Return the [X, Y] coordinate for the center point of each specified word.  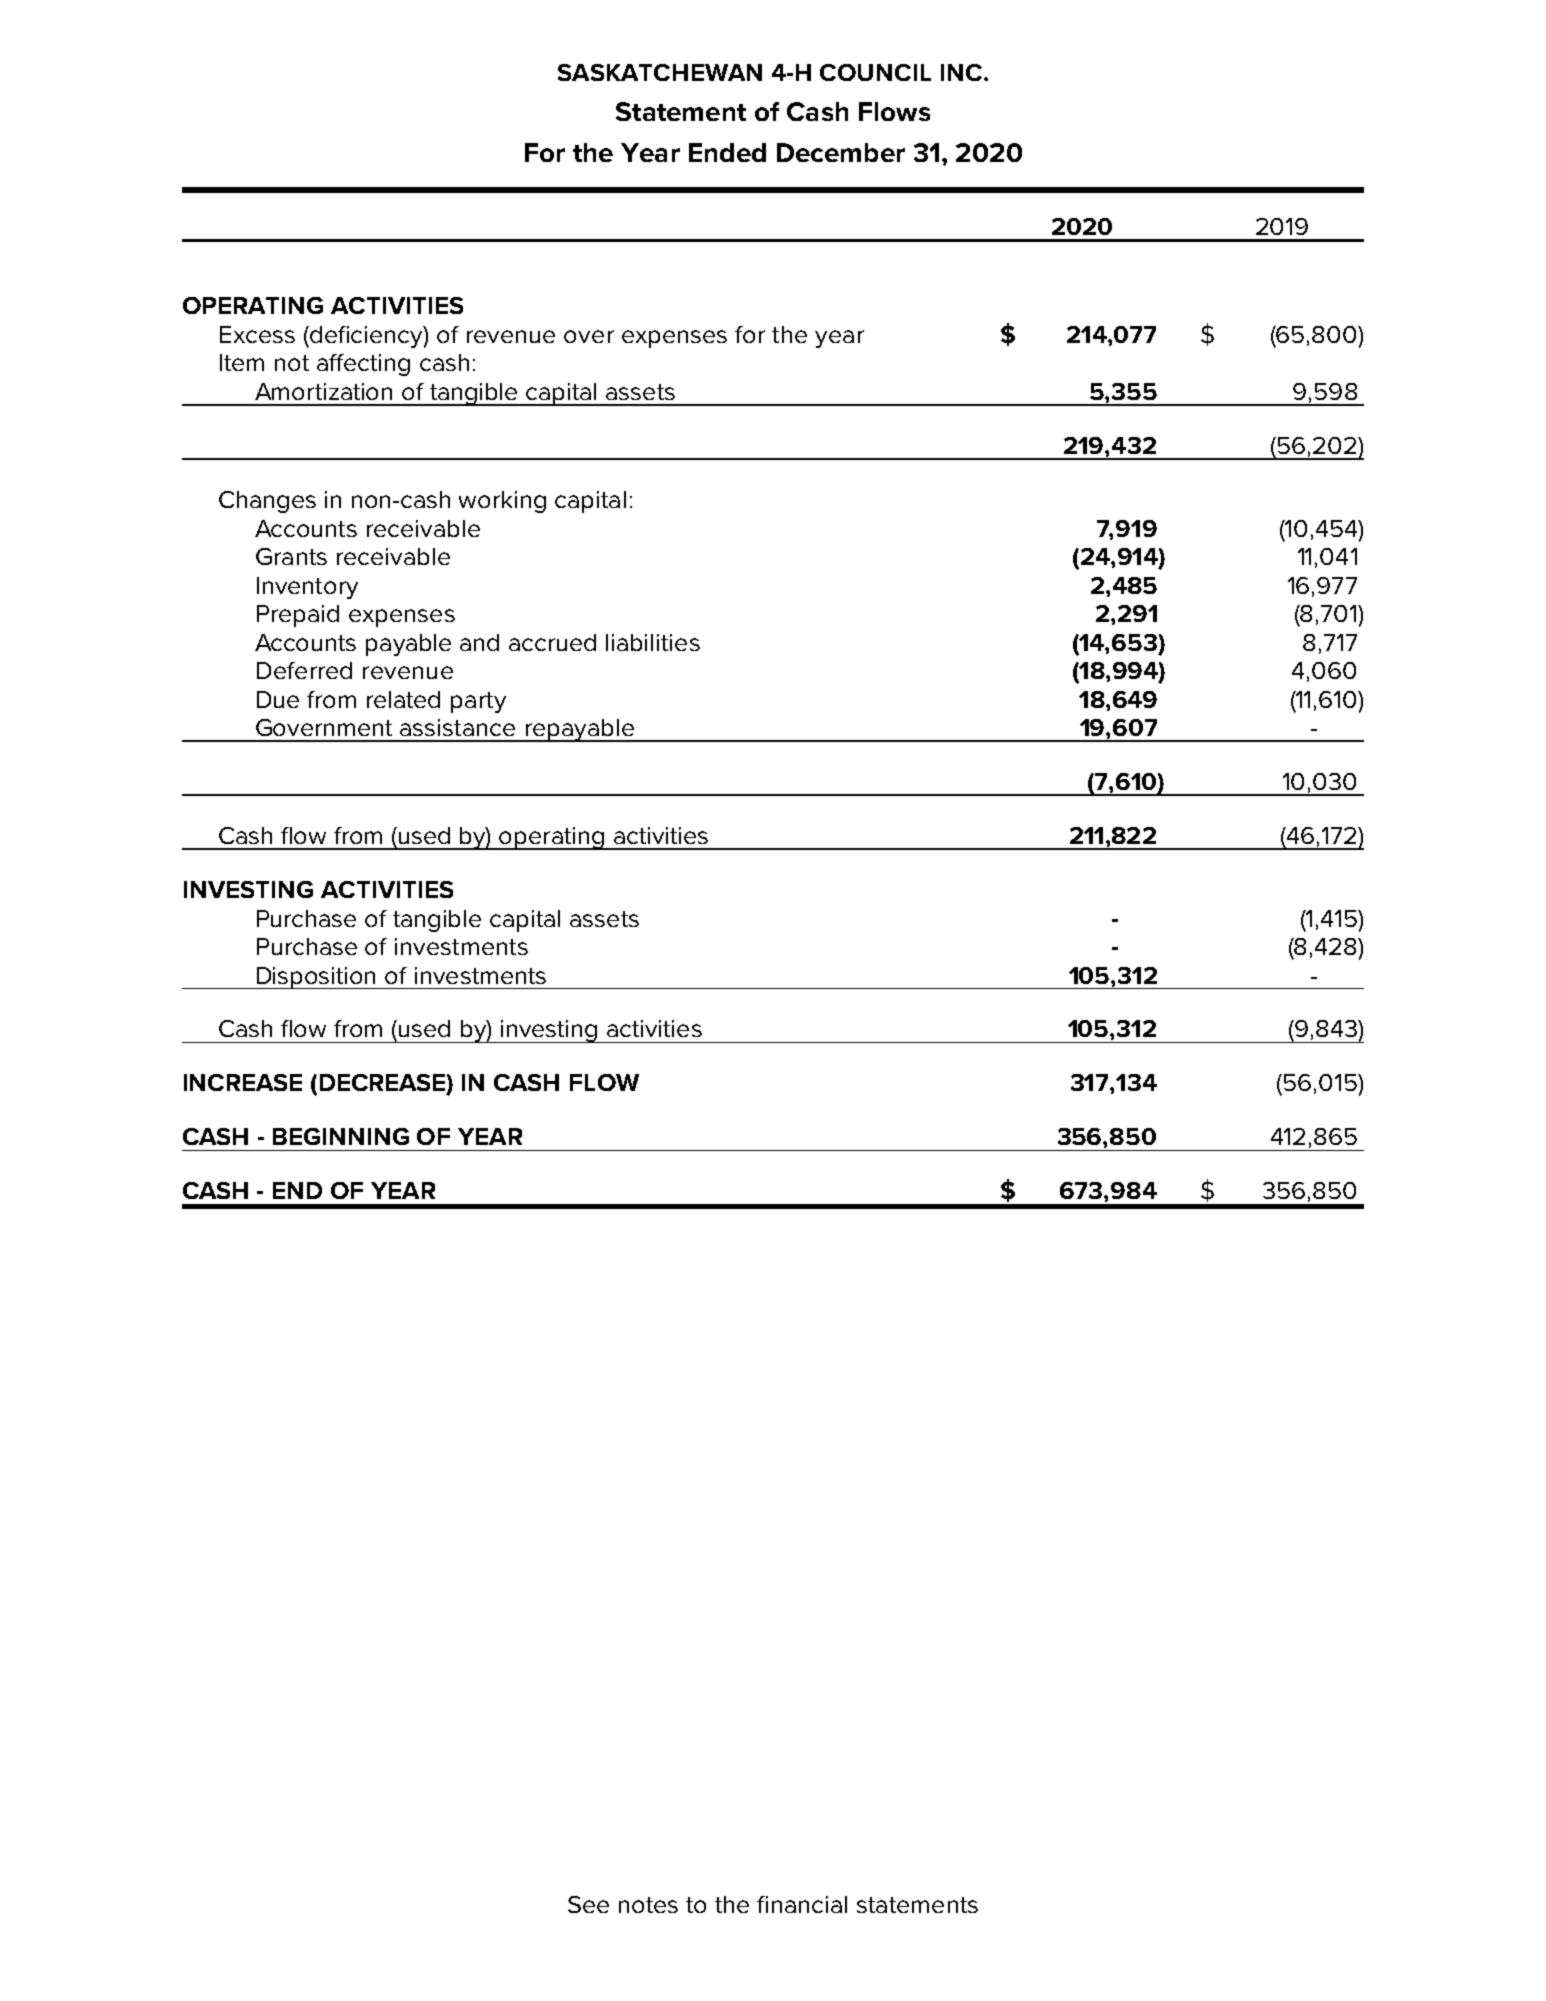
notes [648, 1905]
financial [802, 1904]
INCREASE [243, 1082]
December [841, 152]
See [588, 1904]
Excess [257, 334]
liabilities [653, 642]
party [478, 702]
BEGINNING [341, 1136]
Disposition [316, 978]
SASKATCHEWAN [660, 72]
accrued [552, 642]
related [403, 699]
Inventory [307, 588]
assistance [457, 727]
